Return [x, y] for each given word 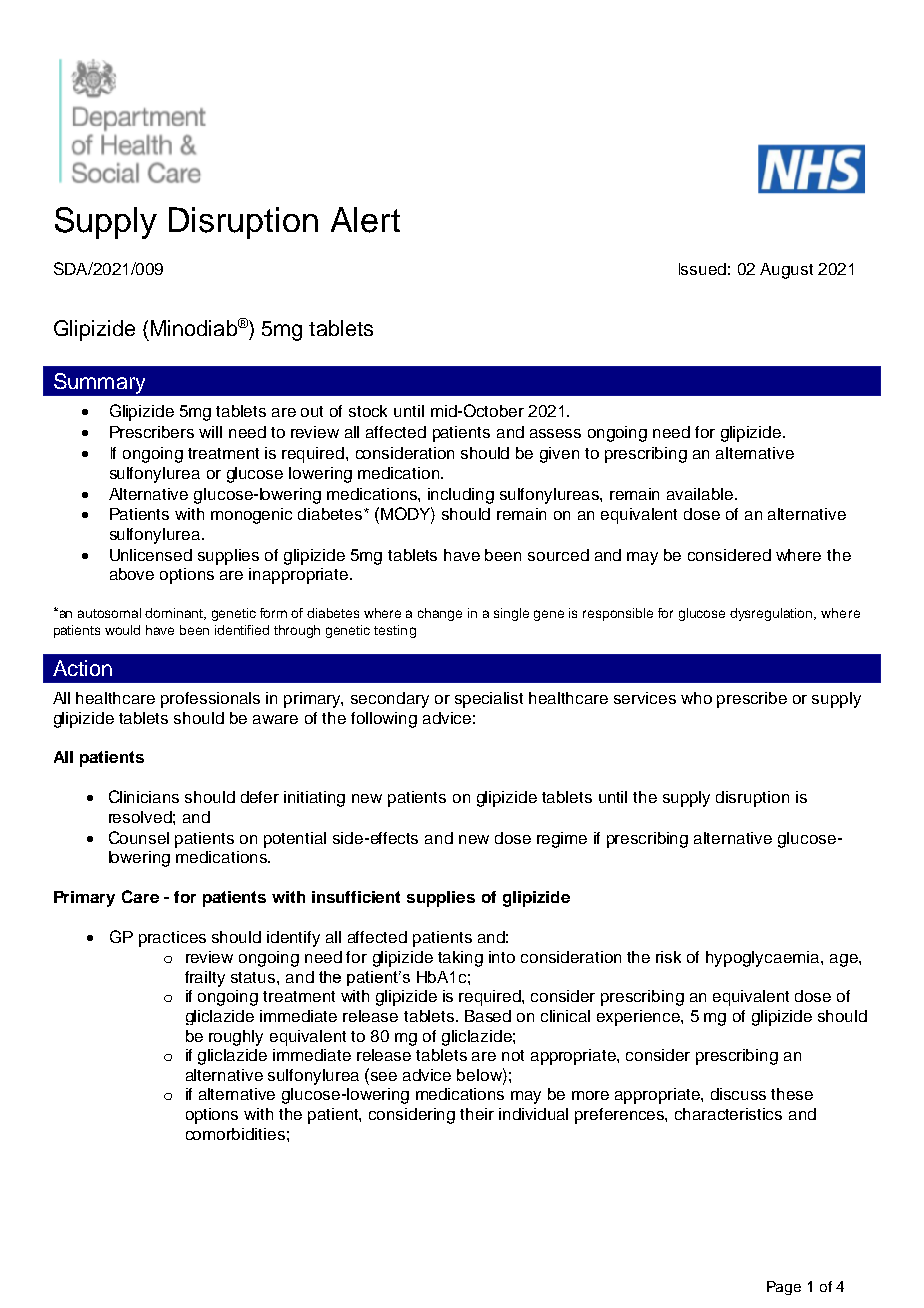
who [696, 698]
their [477, 1114]
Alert [365, 220]
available [701, 494]
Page [784, 1288]
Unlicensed [151, 555]
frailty [205, 979]
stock [368, 411]
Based [488, 1016]
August [786, 271]
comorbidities [235, 1134]
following [384, 720]
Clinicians [144, 796]
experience [639, 1018]
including [461, 496]
